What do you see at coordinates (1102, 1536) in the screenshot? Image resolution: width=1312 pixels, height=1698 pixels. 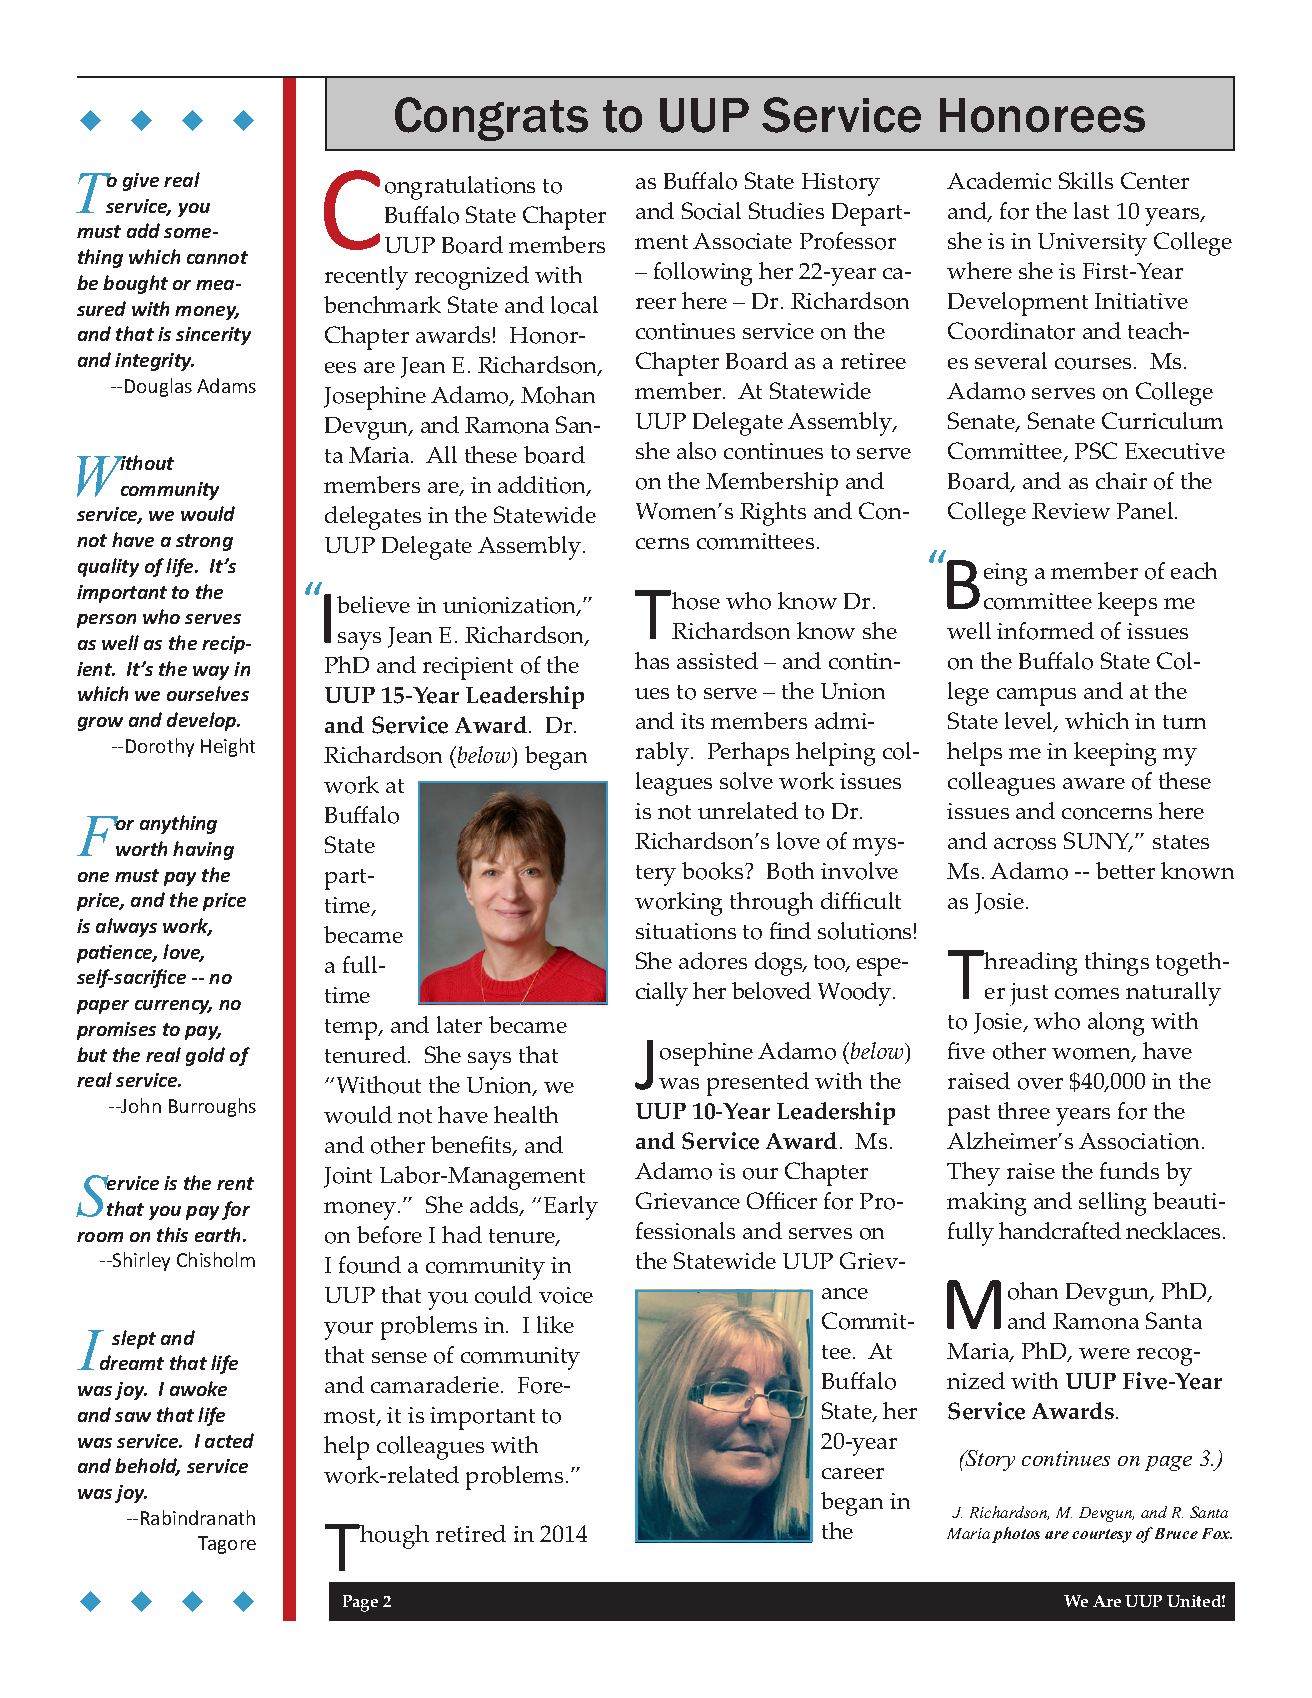 I see `courtesy` at bounding box center [1102, 1536].
